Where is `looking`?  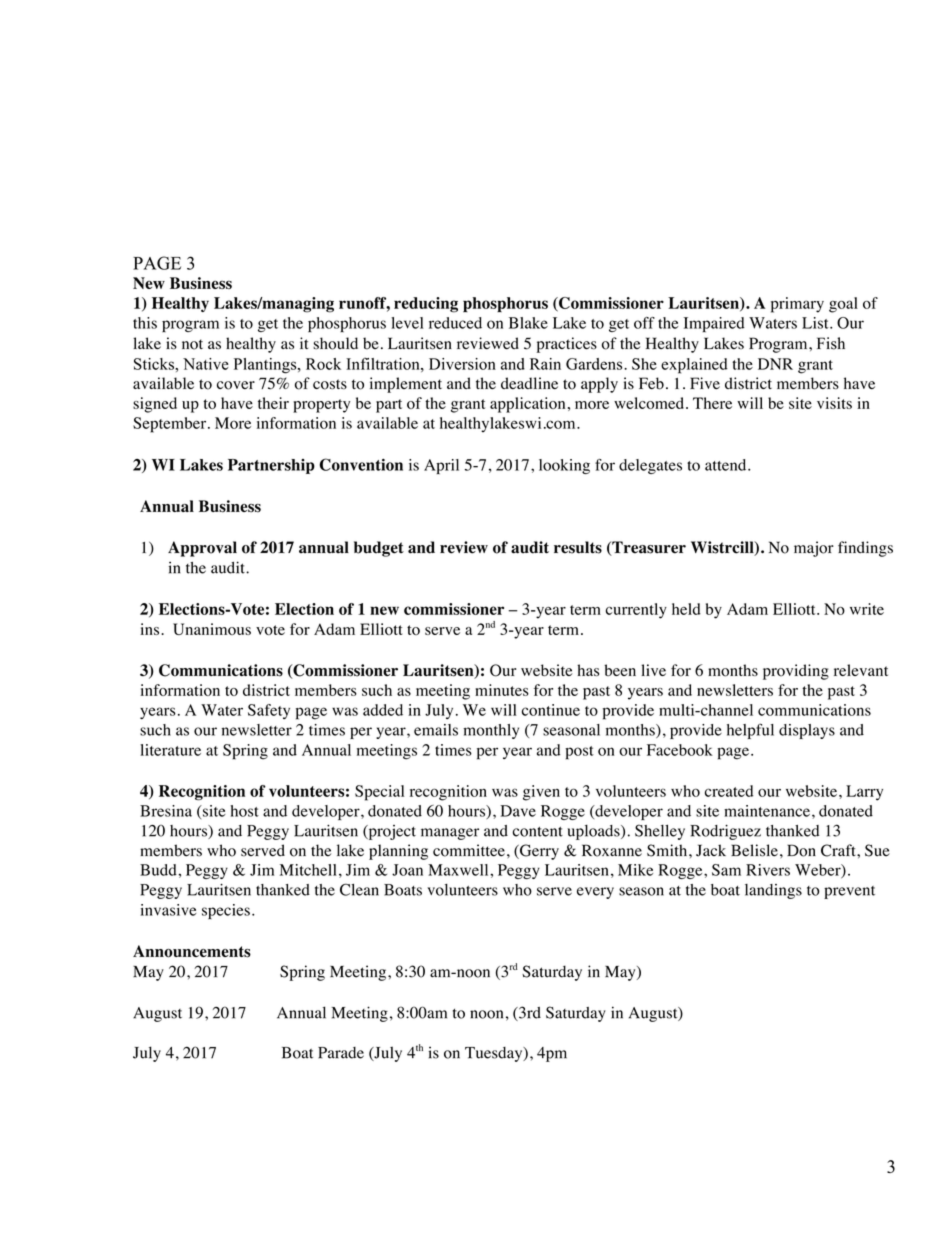 looking is located at coordinates (564, 466).
